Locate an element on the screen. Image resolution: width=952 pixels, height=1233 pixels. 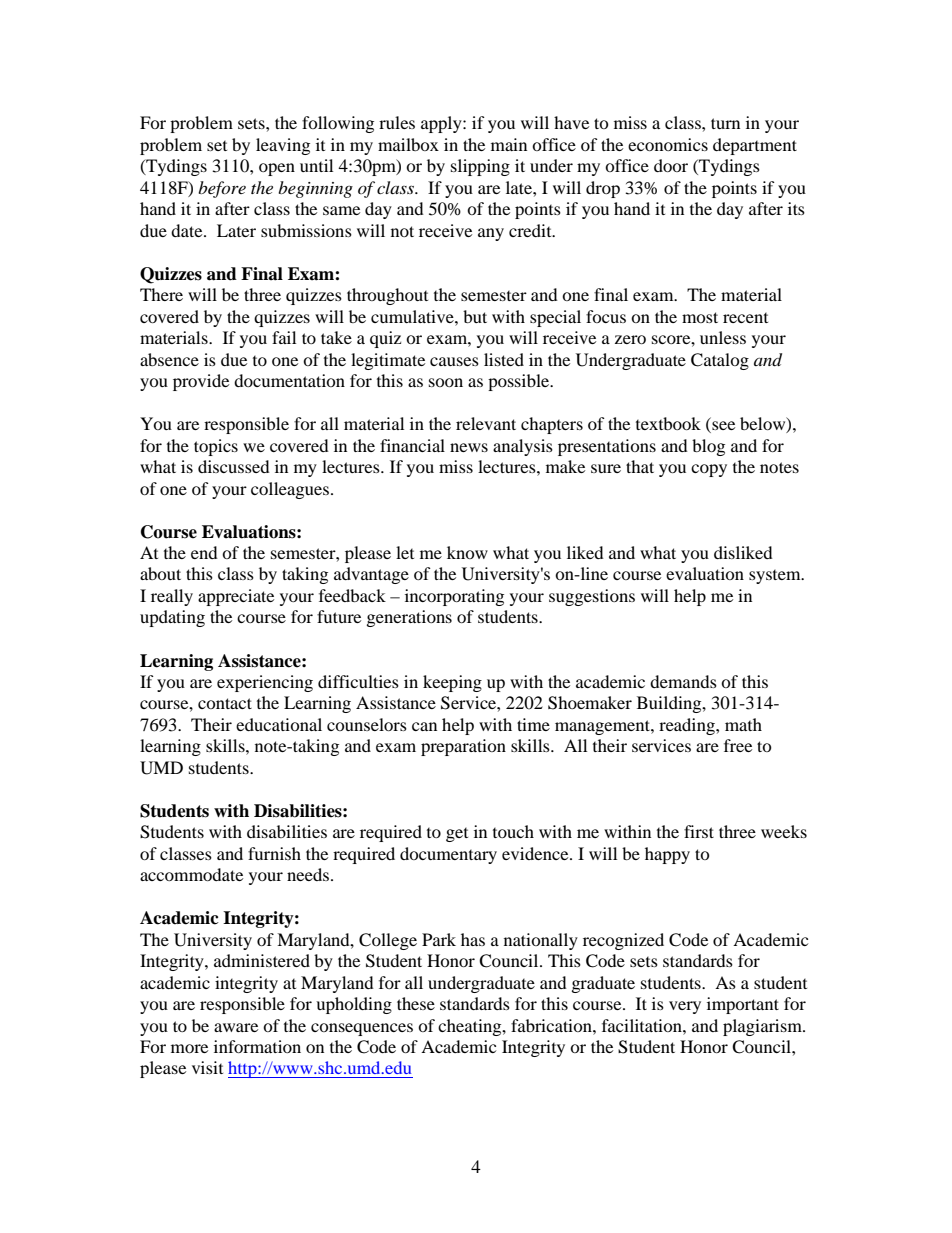
news is located at coordinates (469, 447).
